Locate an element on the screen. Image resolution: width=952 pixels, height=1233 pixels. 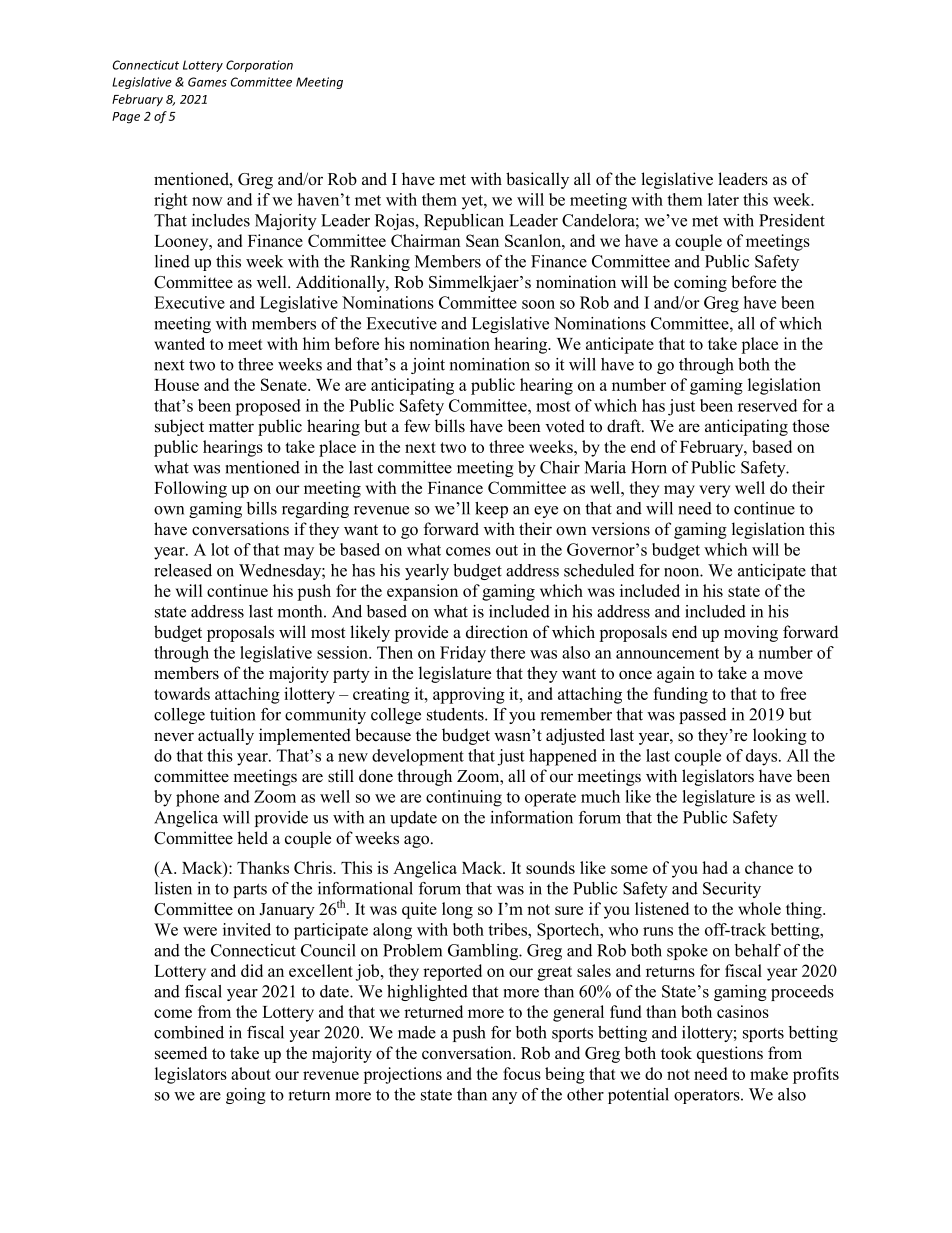
expansion is located at coordinates (422, 592).
